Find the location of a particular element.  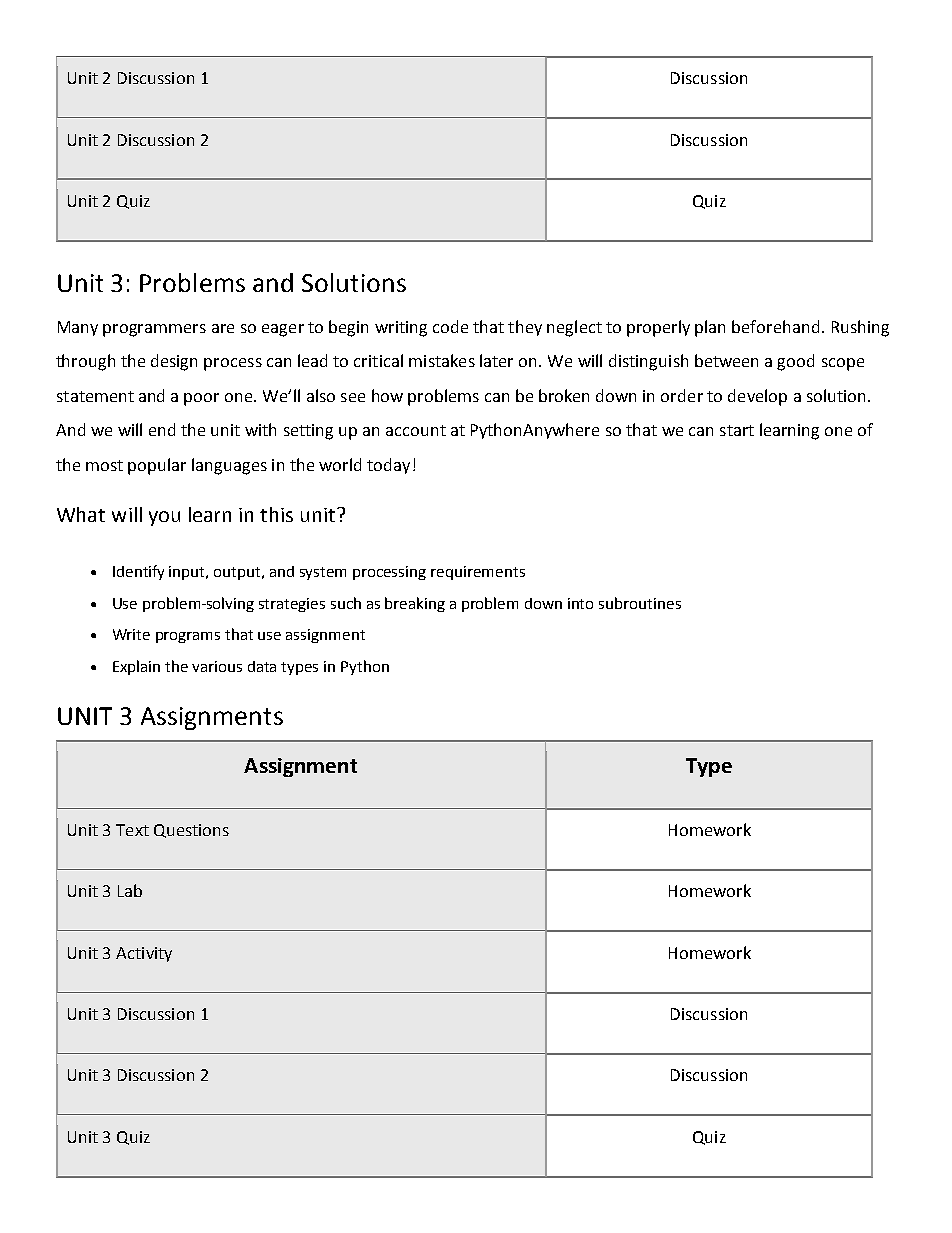

requirements is located at coordinates (478, 573).
